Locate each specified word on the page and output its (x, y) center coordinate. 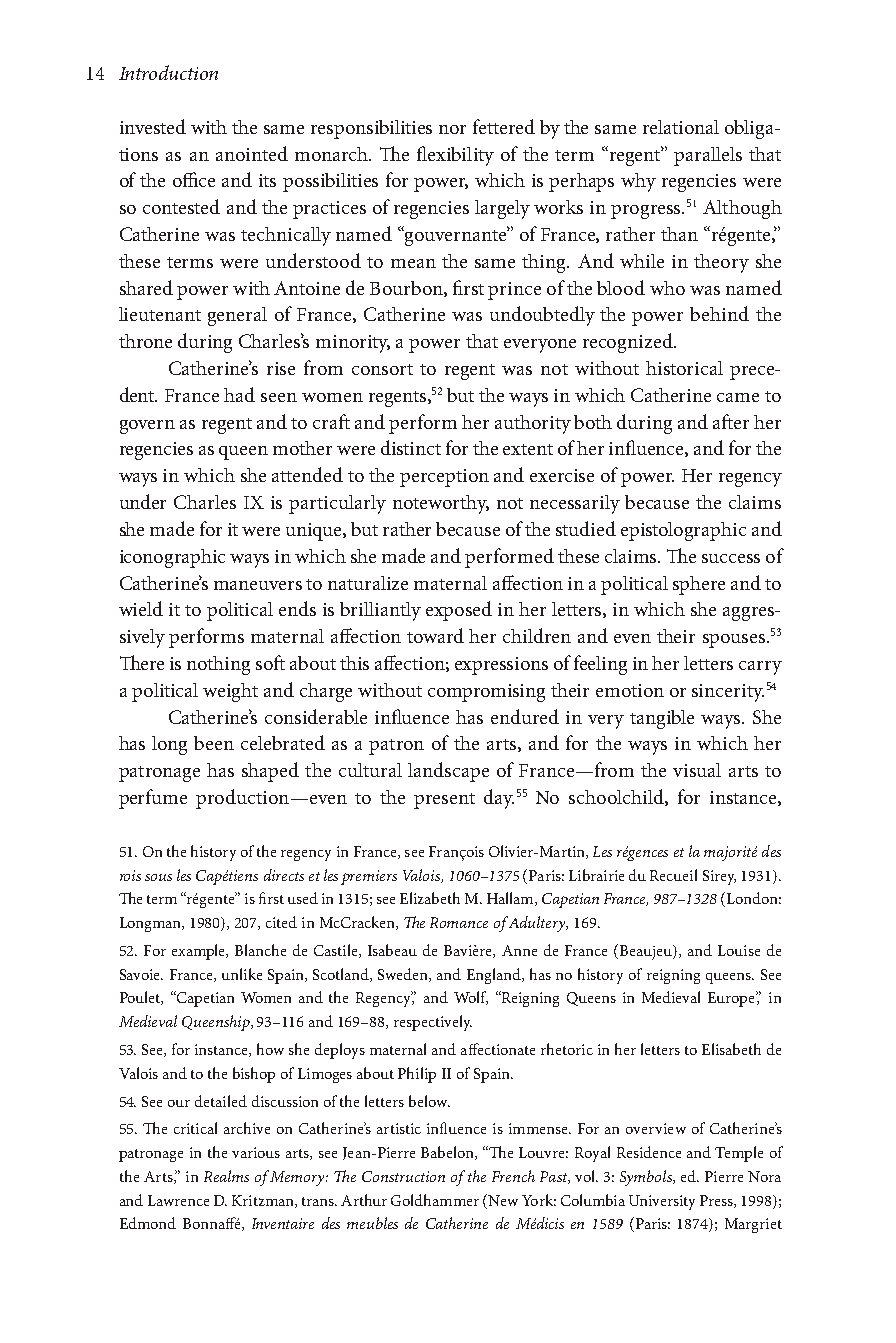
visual (697, 770)
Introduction (168, 72)
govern (147, 427)
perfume (153, 799)
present (444, 801)
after (731, 421)
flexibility (455, 156)
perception (444, 478)
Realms (226, 1176)
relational (681, 127)
